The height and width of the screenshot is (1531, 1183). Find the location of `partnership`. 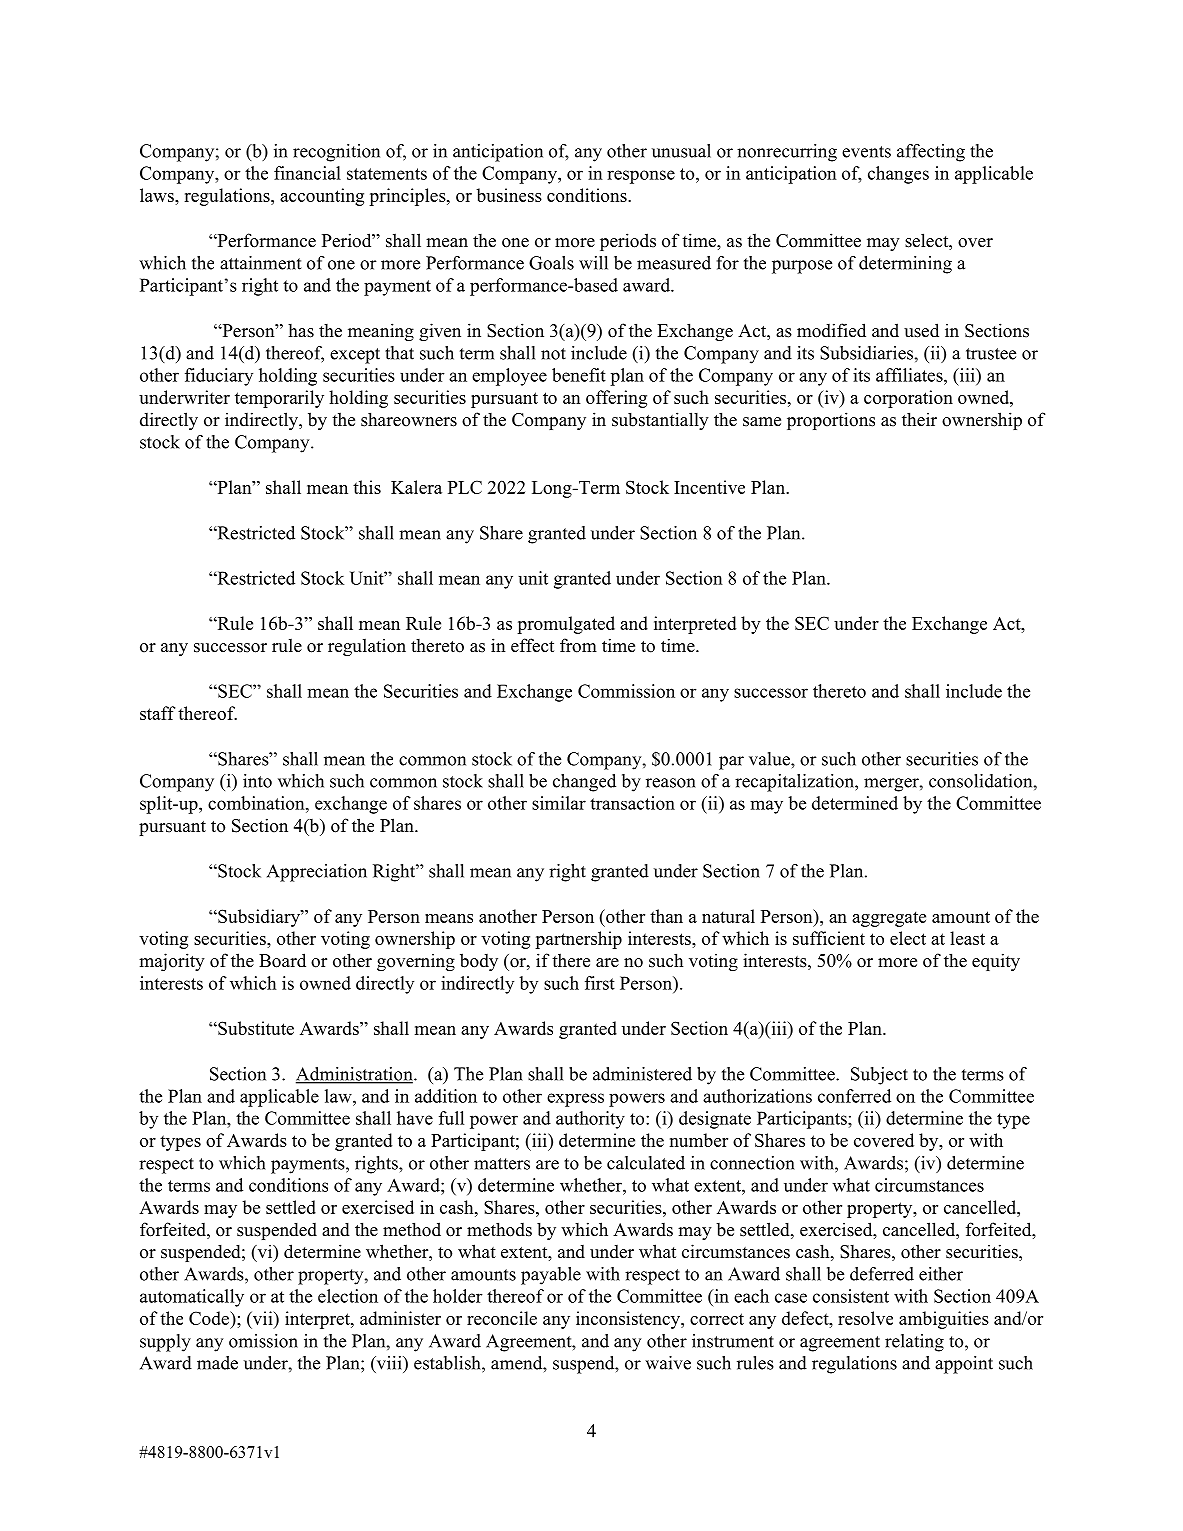

partnership is located at coordinates (578, 940).
